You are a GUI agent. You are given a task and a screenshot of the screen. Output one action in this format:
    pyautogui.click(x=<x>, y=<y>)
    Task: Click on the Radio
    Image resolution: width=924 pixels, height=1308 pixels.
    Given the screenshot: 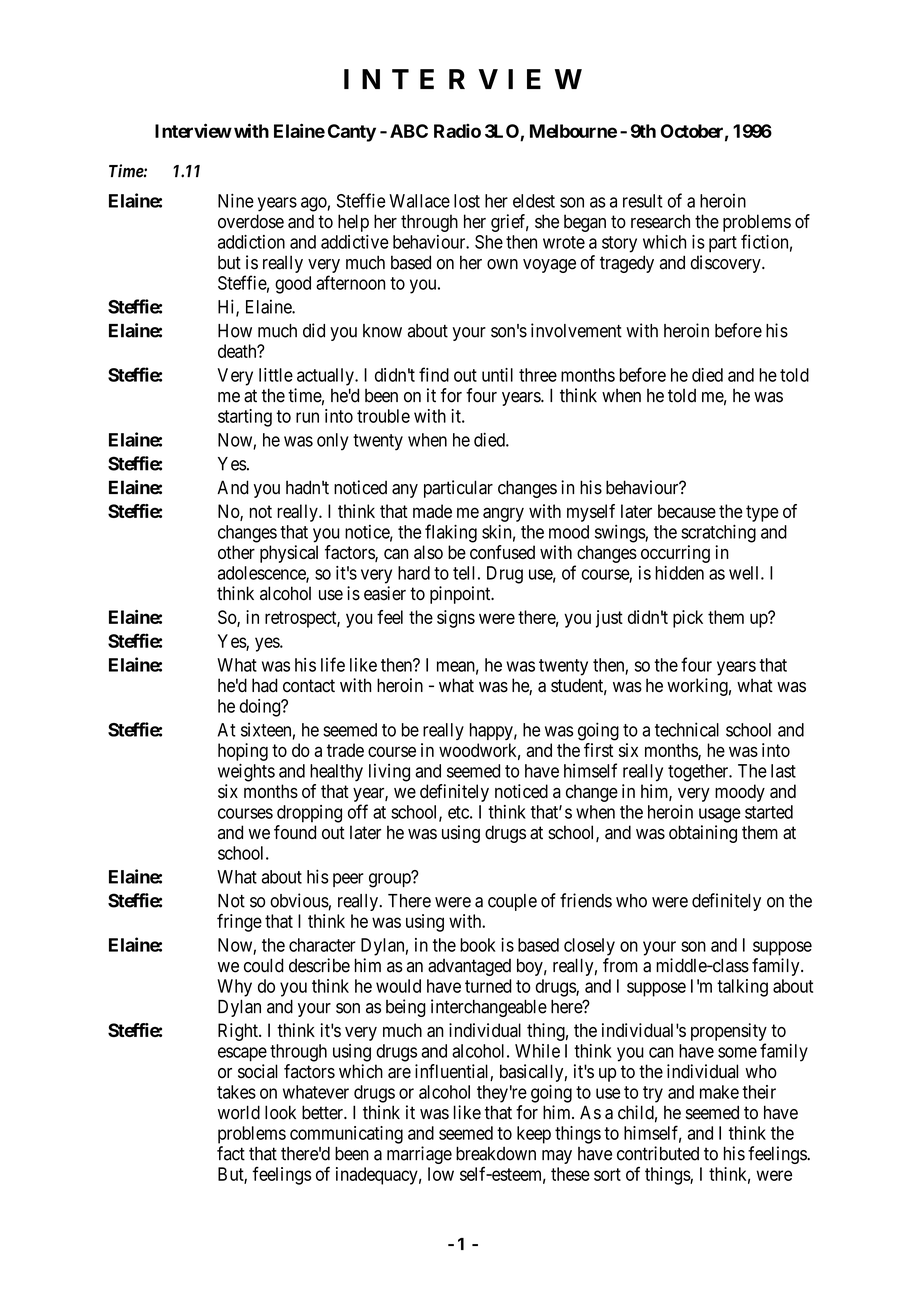 What is the action you would take?
    pyautogui.click(x=457, y=130)
